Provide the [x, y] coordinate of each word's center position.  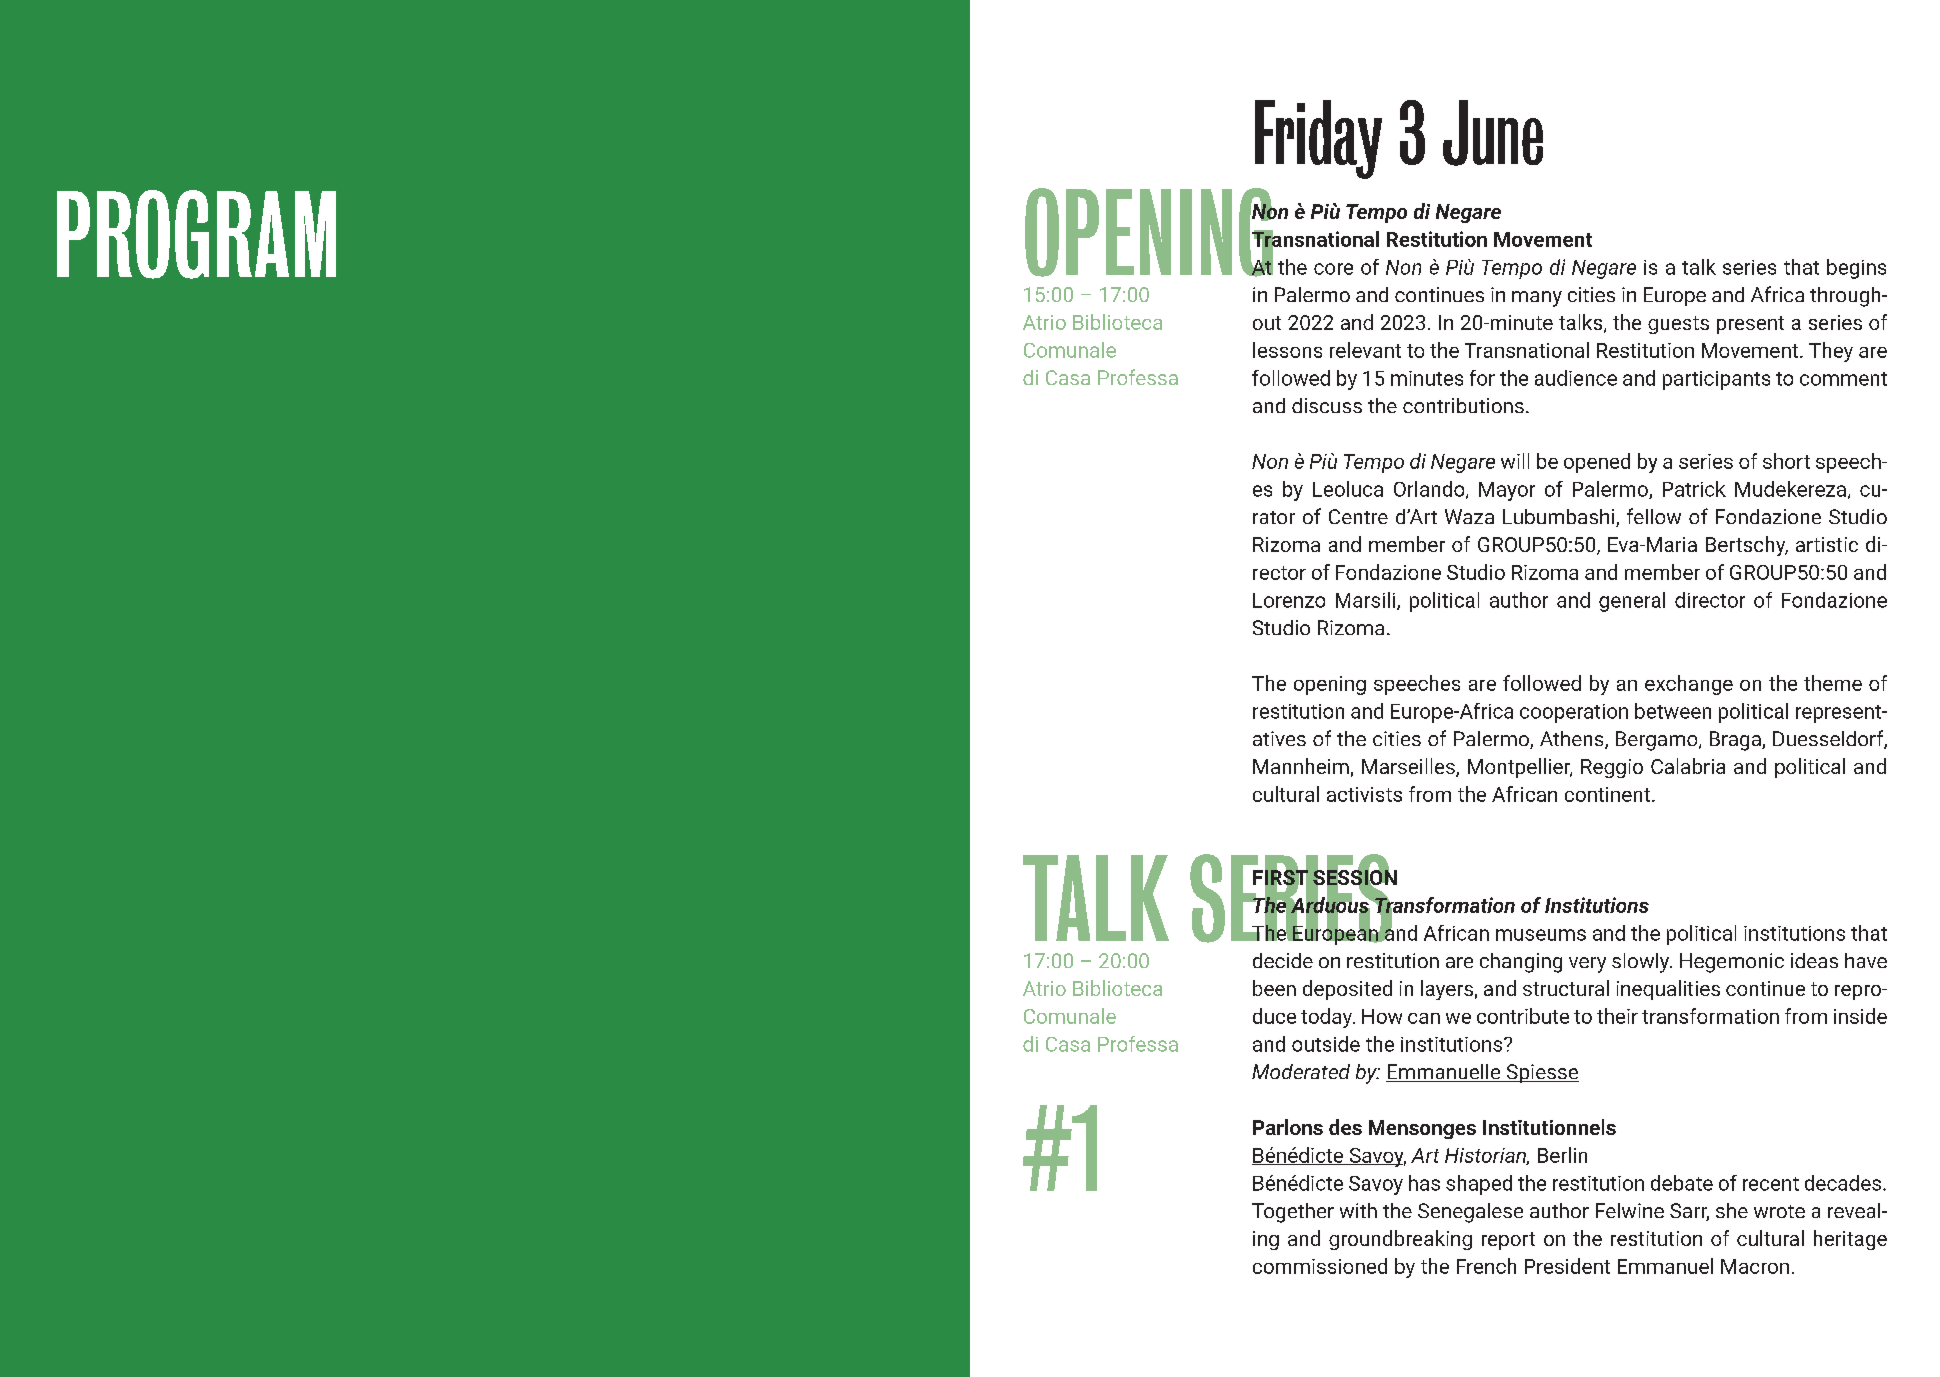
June [1493, 133]
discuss [1327, 405]
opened [1597, 463]
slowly [1642, 963]
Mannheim [1301, 766]
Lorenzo [1289, 600]
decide [1283, 960]
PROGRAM [196, 234]
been [1274, 988]
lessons [1287, 350]
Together [1293, 1213]
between [1673, 711]
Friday [1318, 139]
